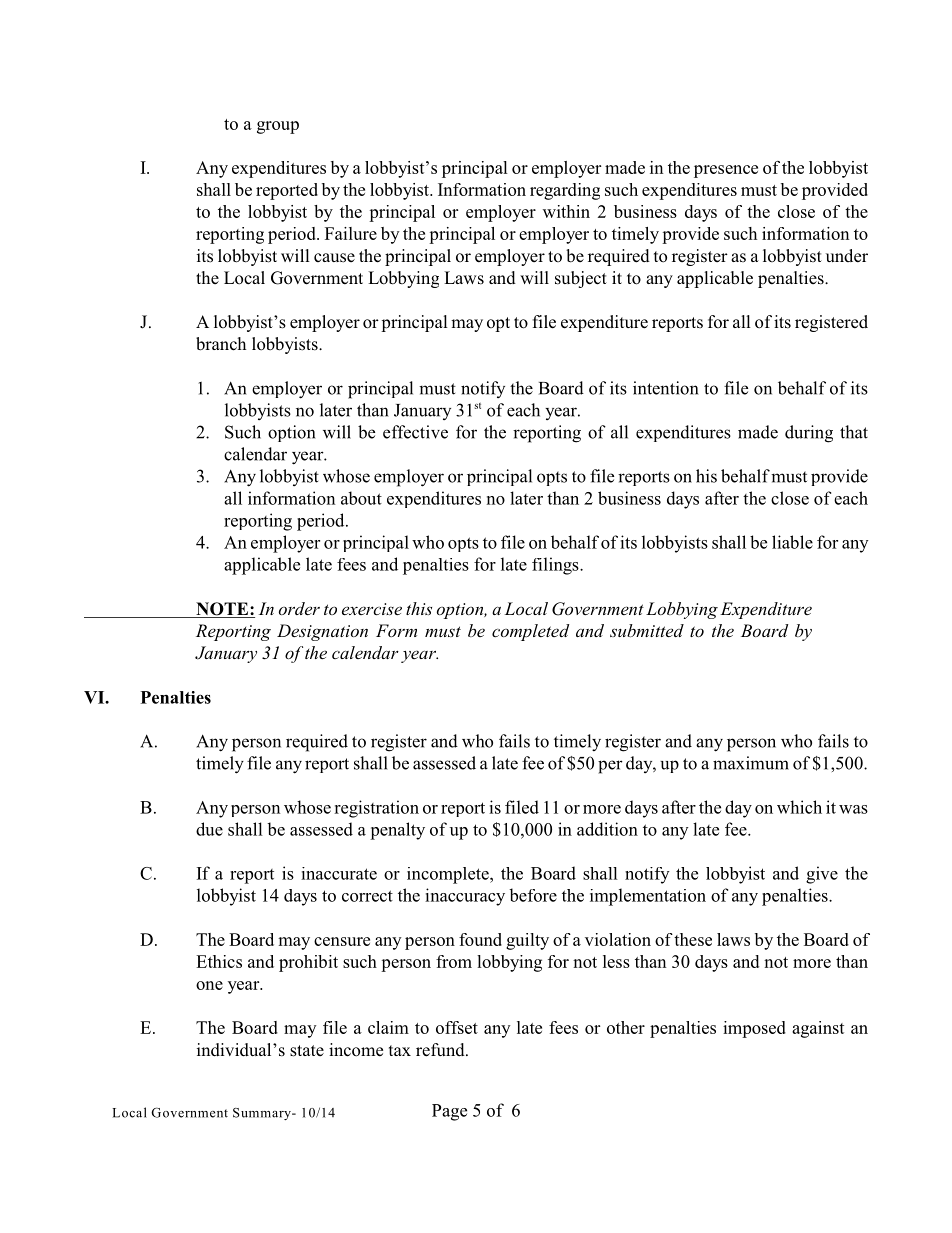 The height and width of the image is (1233, 952). Describe the element at coordinates (278, 127) in the image. I see `group` at that location.
